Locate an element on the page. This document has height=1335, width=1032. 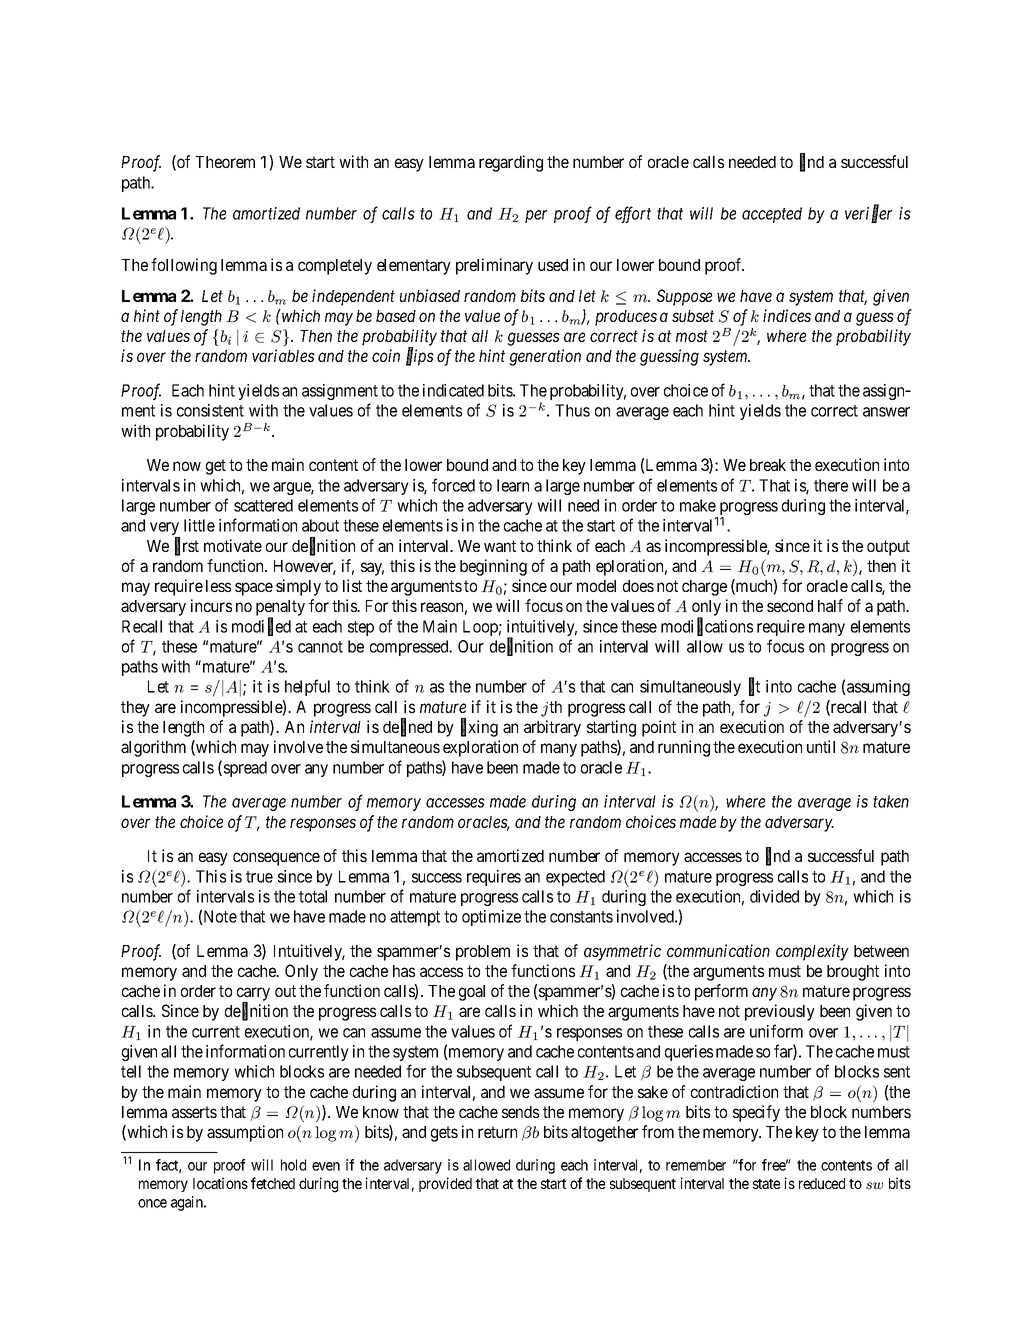
beginning is located at coordinates (493, 567).
